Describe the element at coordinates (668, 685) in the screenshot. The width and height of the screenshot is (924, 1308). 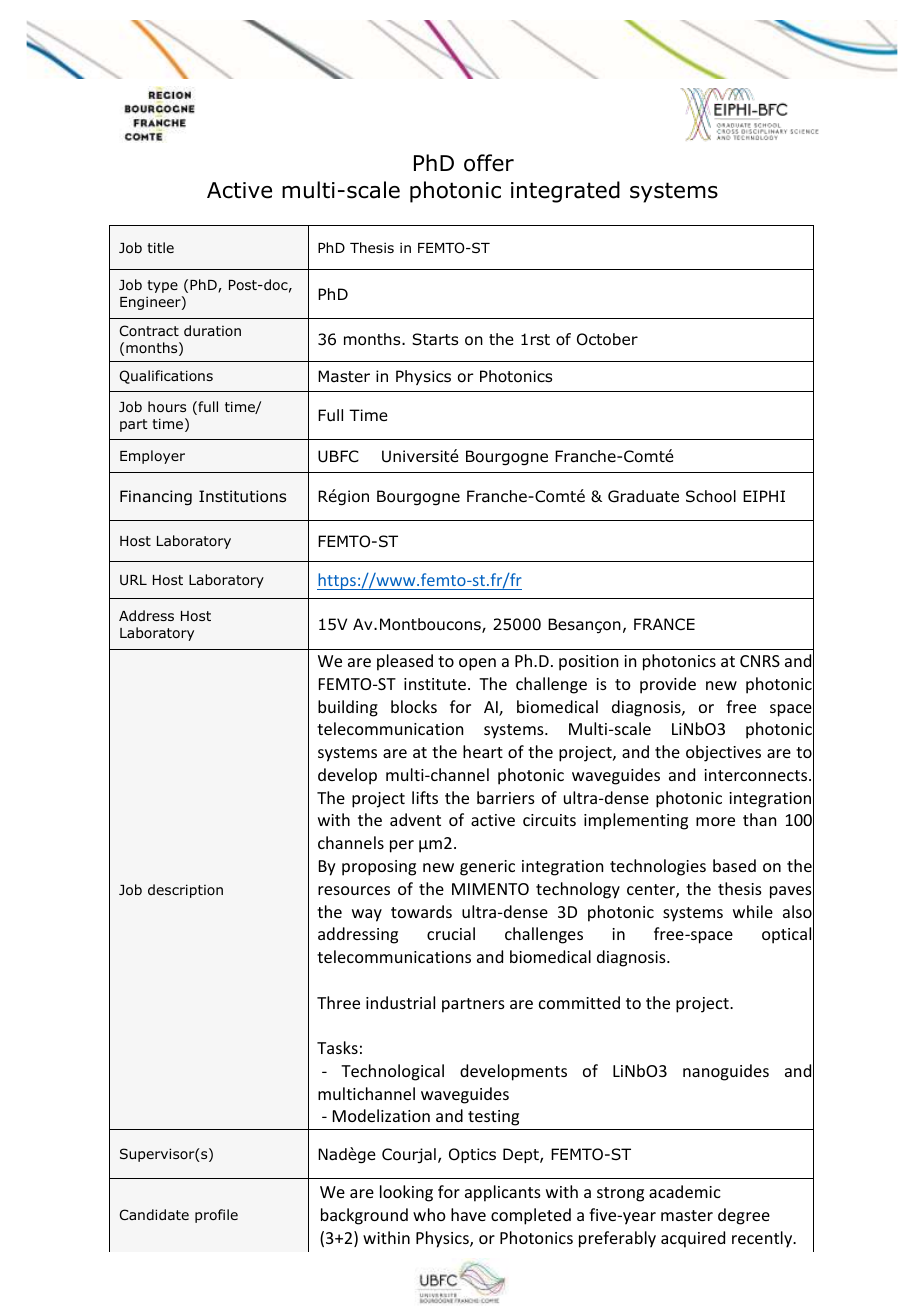
I see `provide` at that location.
